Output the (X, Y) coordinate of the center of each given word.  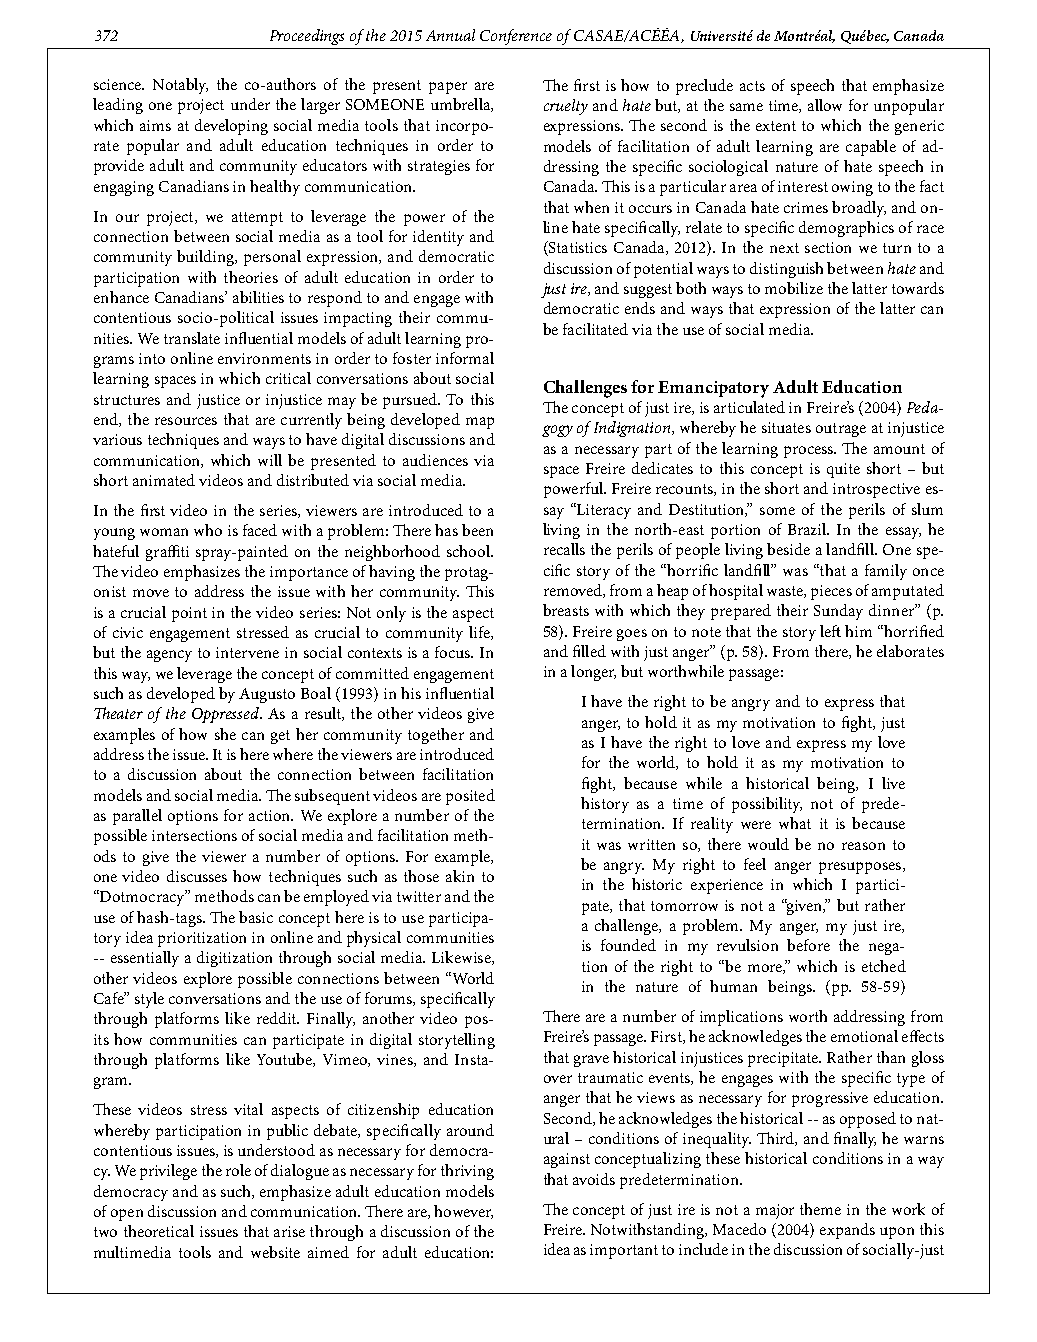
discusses (197, 876)
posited (470, 797)
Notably (180, 86)
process (809, 452)
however (463, 1212)
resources (186, 421)
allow (825, 105)
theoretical (159, 1231)
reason (863, 846)
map (480, 423)
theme (820, 1209)
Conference (516, 37)
